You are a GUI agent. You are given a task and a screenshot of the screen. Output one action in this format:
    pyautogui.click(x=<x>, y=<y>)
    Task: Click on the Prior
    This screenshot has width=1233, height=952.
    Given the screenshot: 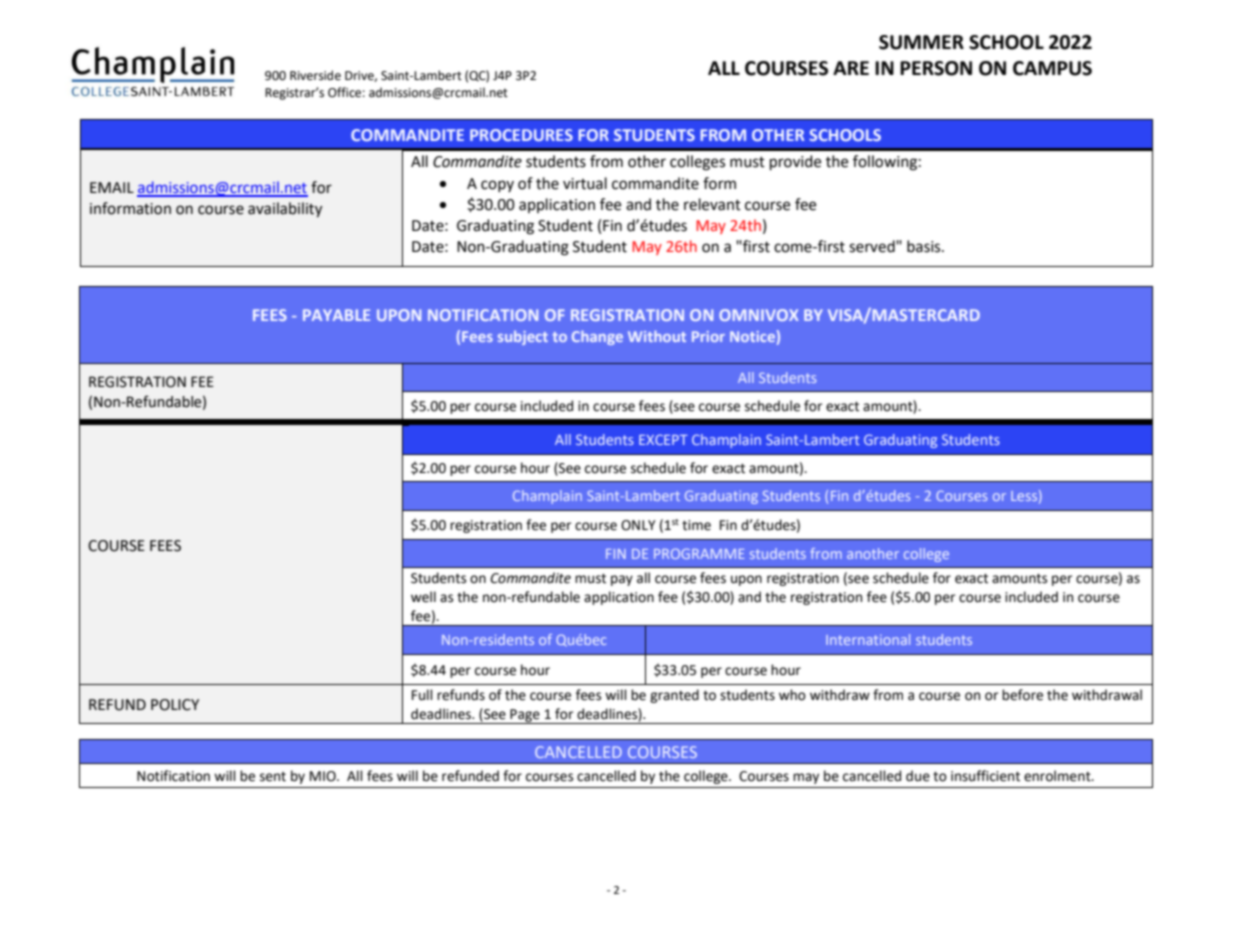 What is the action you would take?
    pyautogui.click(x=708, y=336)
